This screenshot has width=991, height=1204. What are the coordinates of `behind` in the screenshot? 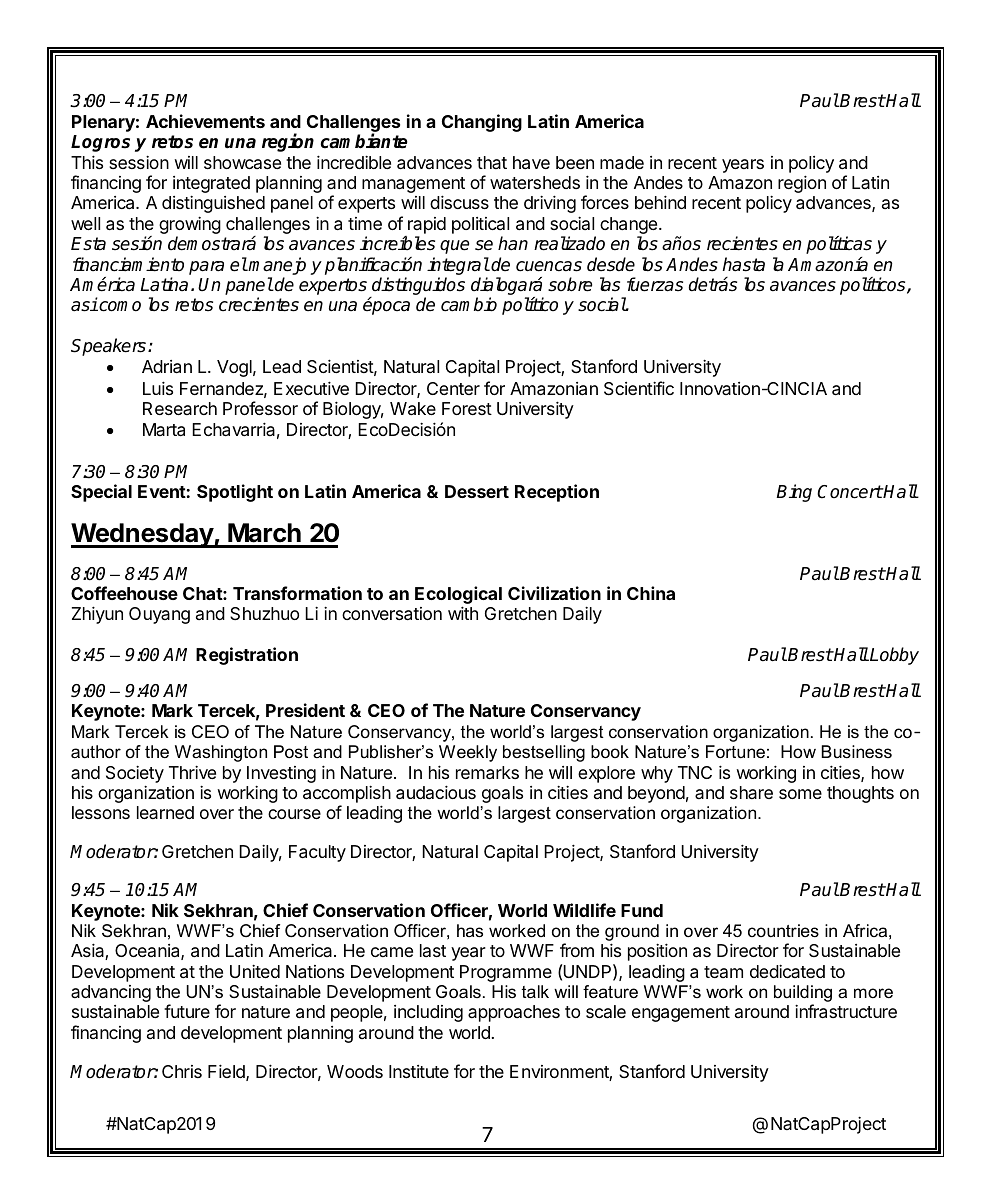 It's located at (660, 202).
